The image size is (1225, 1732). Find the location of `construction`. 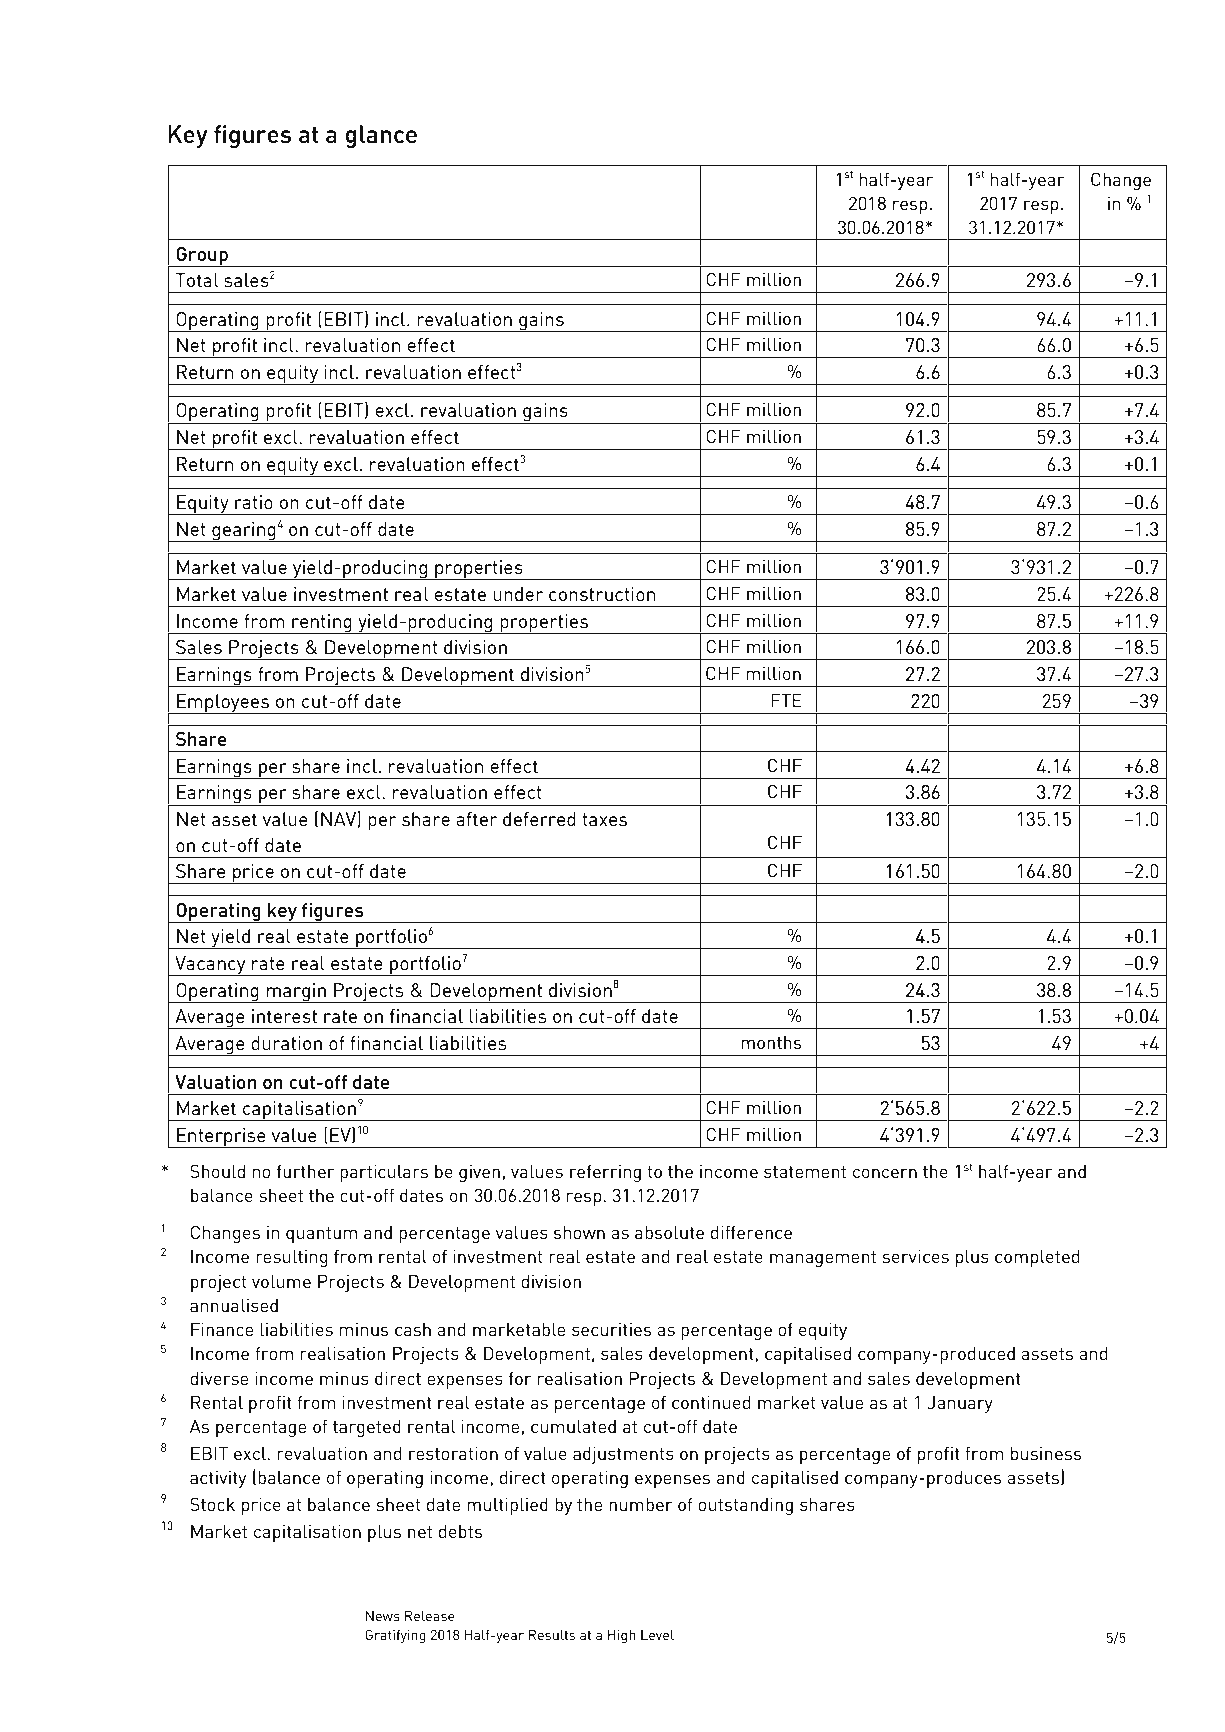

construction is located at coordinates (602, 594).
